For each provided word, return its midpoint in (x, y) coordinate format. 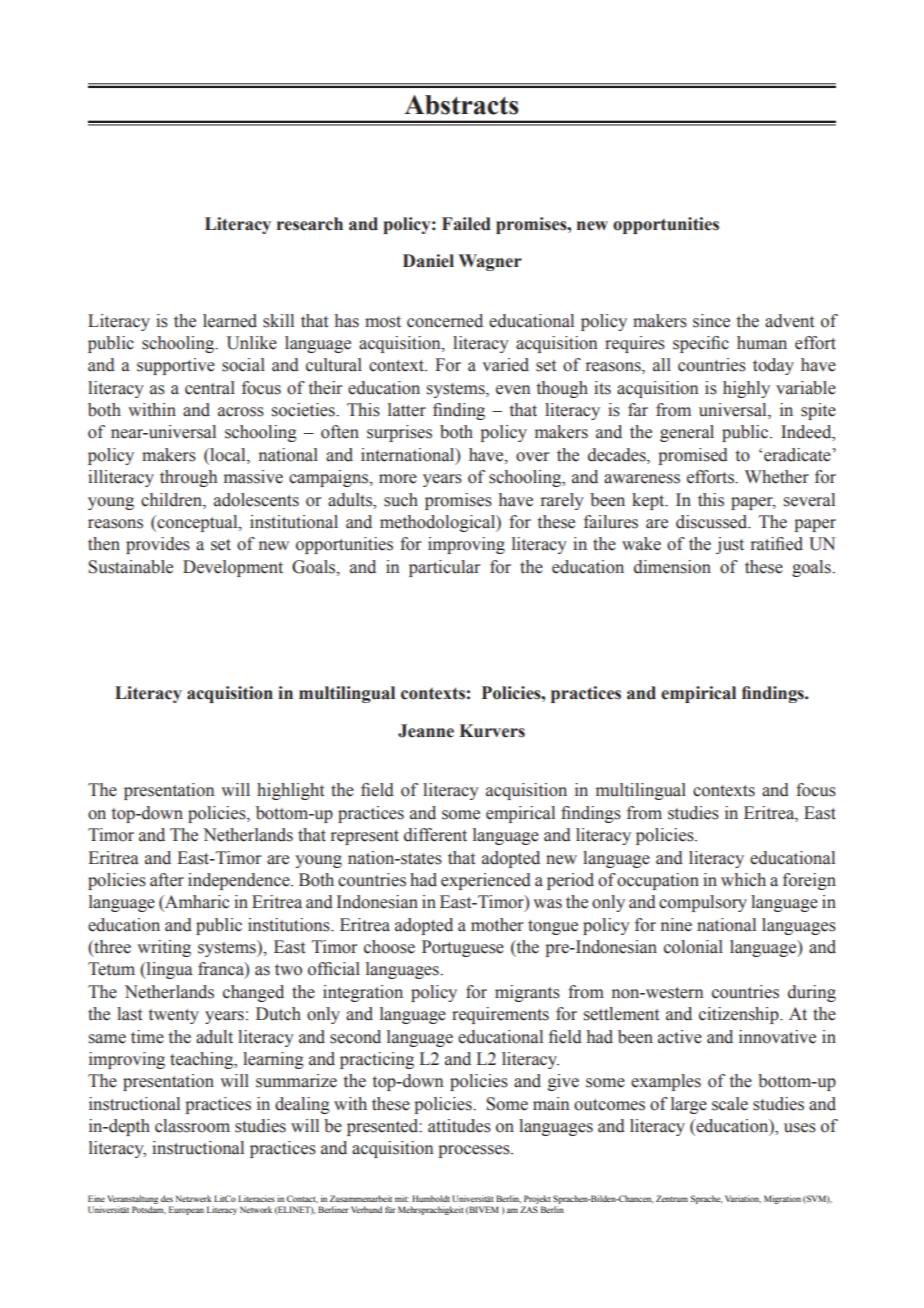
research (310, 224)
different (435, 835)
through (188, 478)
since (711, 321)
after (167, 880)
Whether (777, 477)
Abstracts (461, 105)
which (743, 880)
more (398, 479)
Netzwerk (194, 1198)
